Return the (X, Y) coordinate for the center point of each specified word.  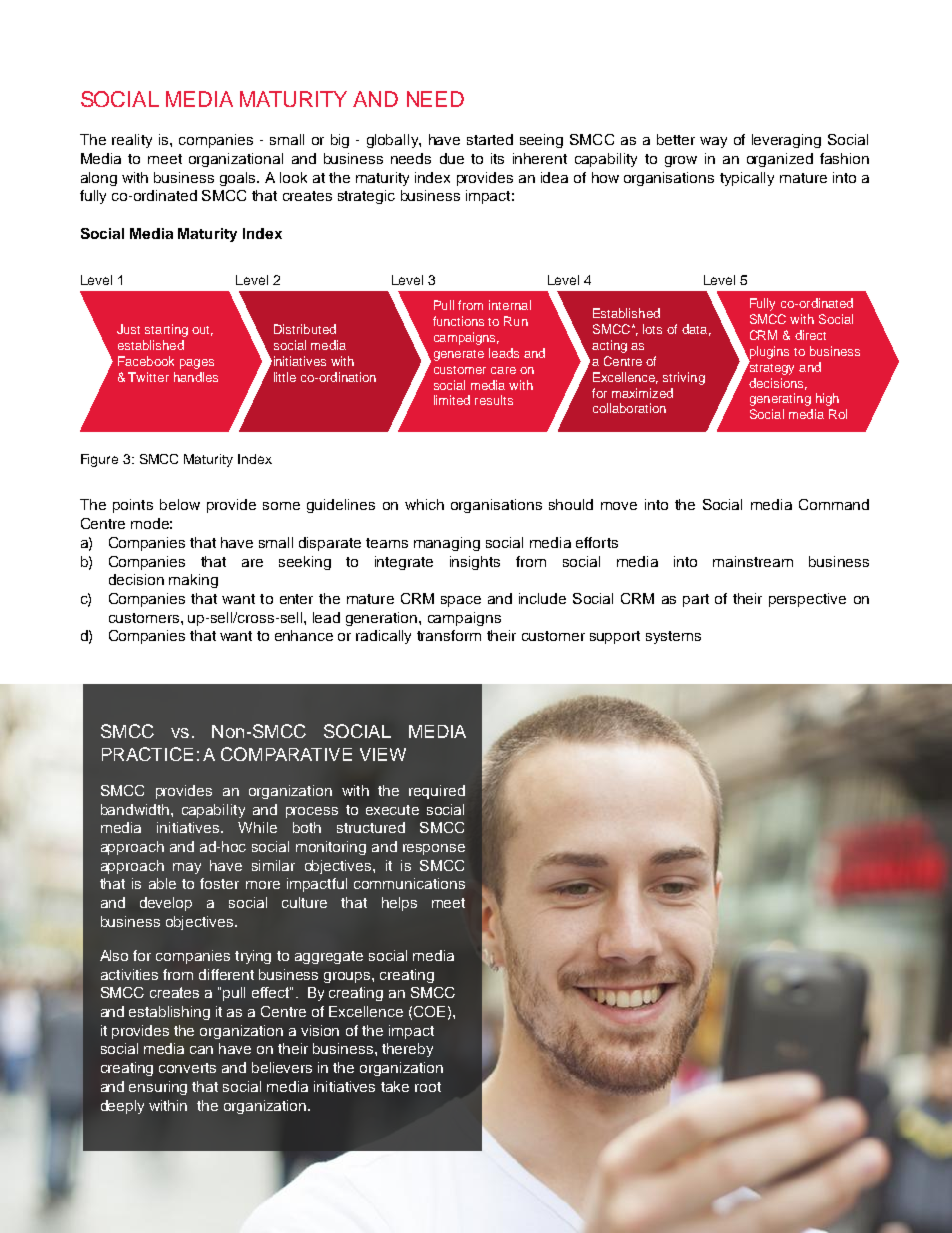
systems (673, 637)
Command (834, 504)
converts (187, 1068)
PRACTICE (147, 754)
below (180, 504)
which (424, 504)
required (437, 792)
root (428, 1087)
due (452, 158)
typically (747, 179)
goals (239, 179)
